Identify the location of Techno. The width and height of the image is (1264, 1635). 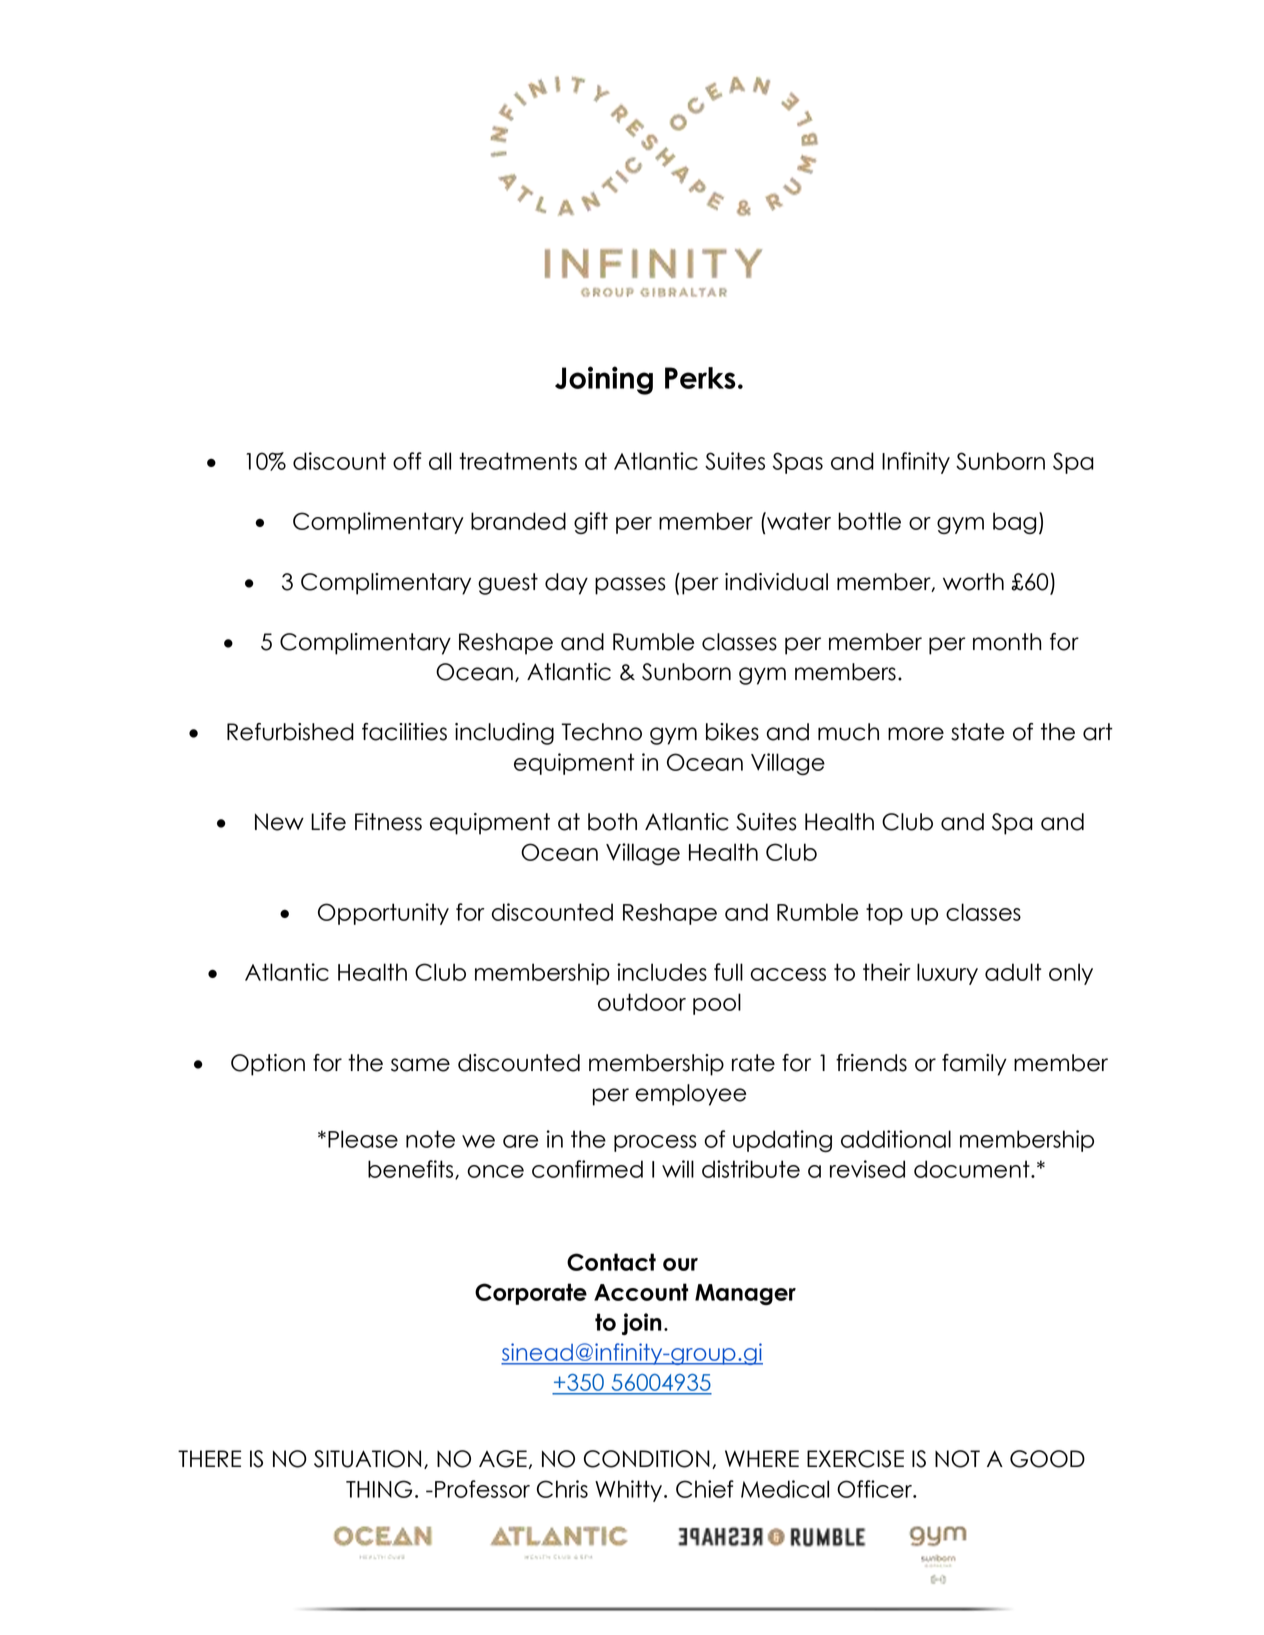
(601, 732).
